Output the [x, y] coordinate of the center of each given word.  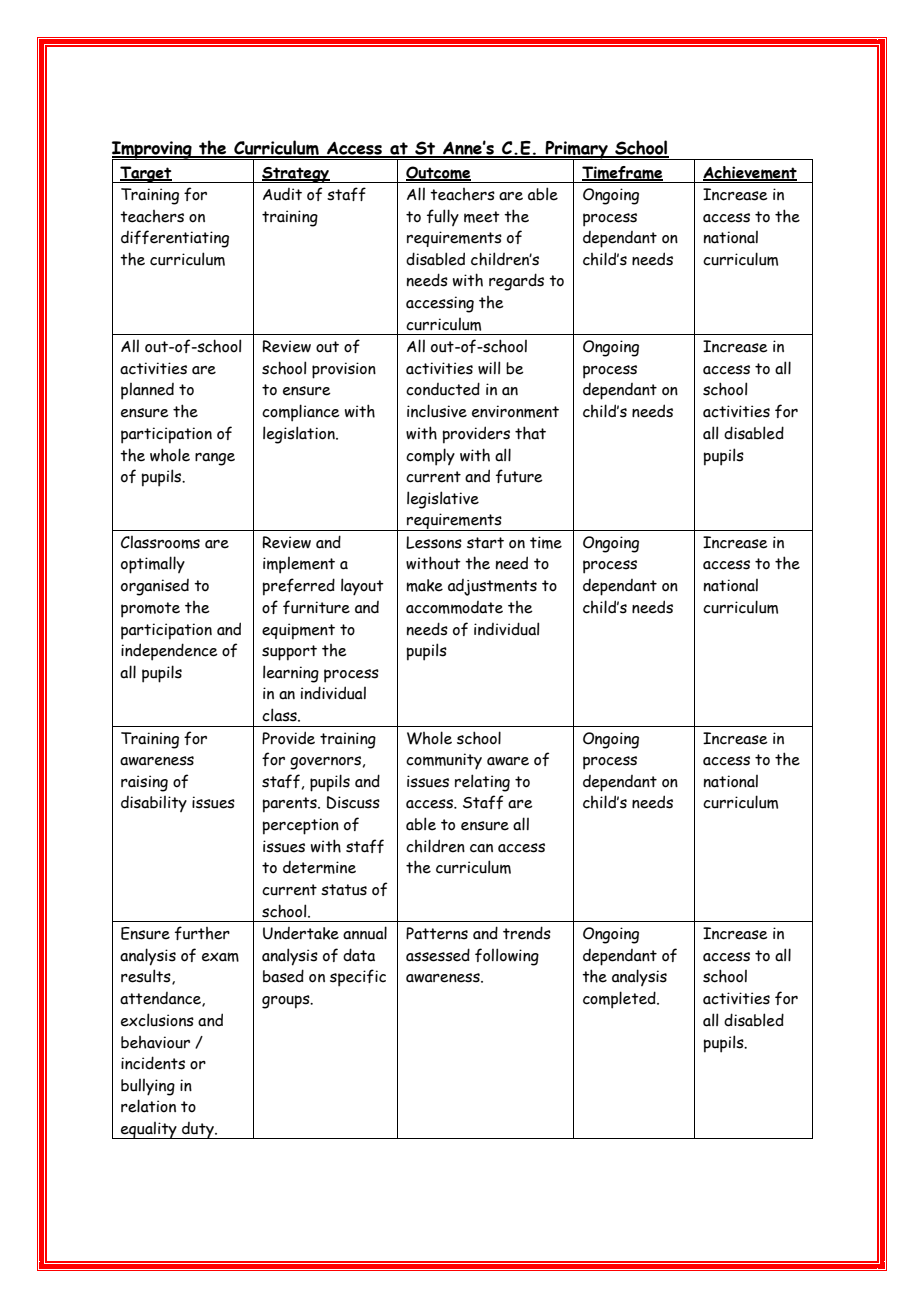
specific [358, 978]
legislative [443, 500]
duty [198, 1130]
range [215, 459]
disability [154, 804]
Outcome [438, 173]
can [481, 848]
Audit [282, 194]
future [519, 476]
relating [482, 783]
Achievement [750, 173]
